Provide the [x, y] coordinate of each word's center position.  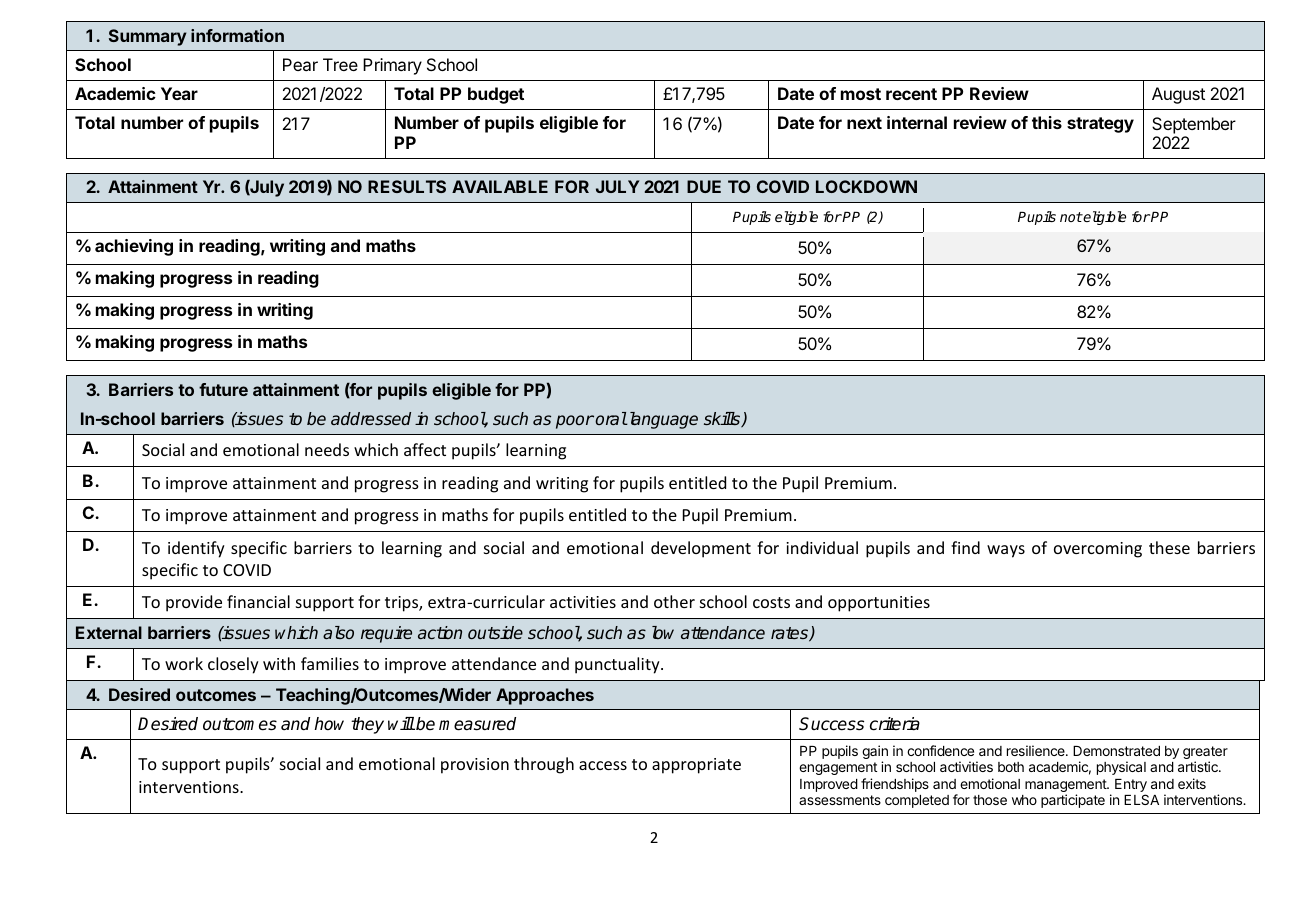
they [367, 725]
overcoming [1098, 550]
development [701, 549]
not [1071, 217]
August [1178, 95]
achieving [134, 247]
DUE [704, 186]
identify [196, 549]
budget [496, 95]
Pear [300, 64]
